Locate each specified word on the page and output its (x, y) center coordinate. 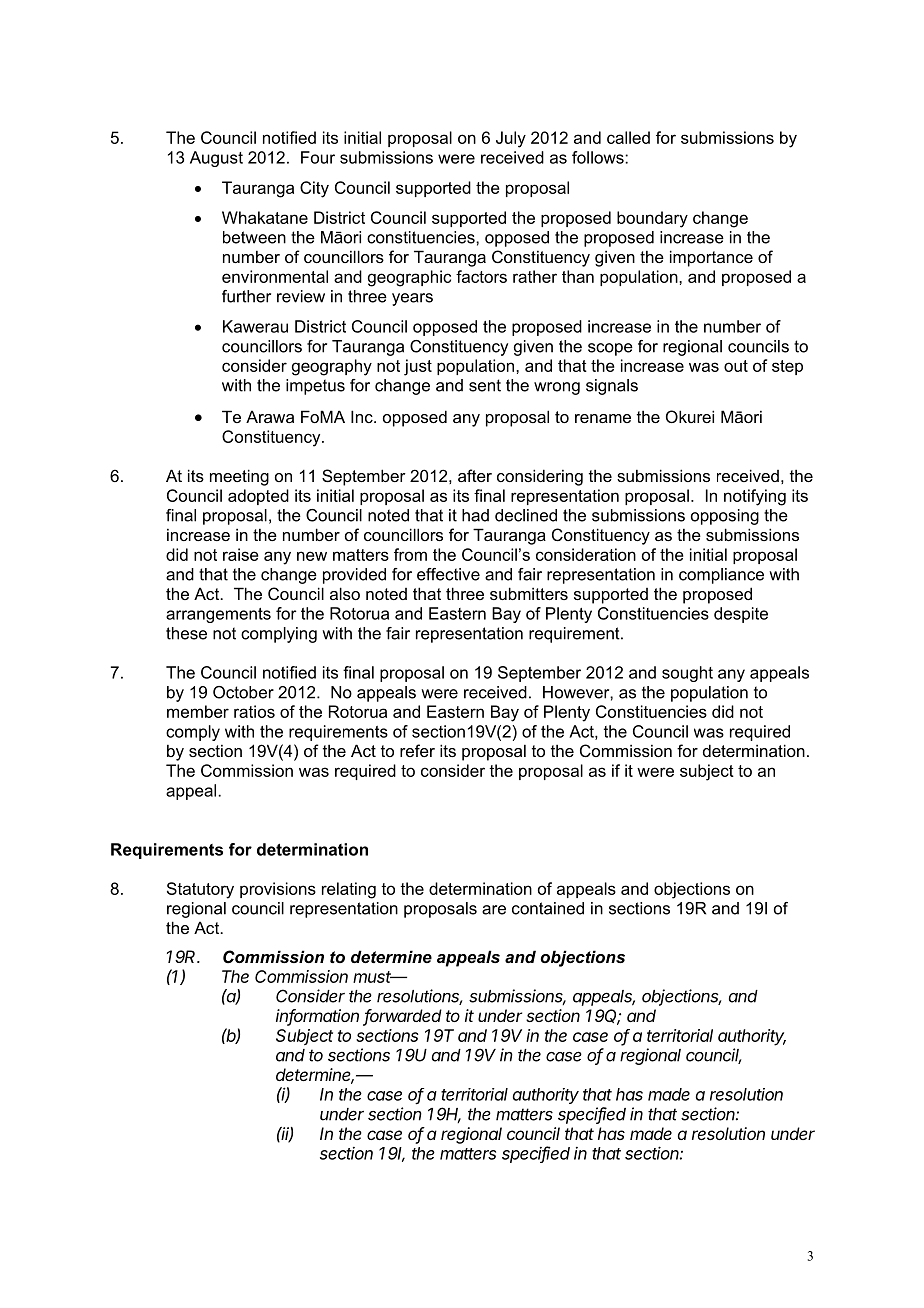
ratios (254, 711)
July (511, 139)
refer (417, 750)
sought (687, 674)
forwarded (402, 1017)
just (418, 367)
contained (548, 908)
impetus (315, 387)
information (317, 1017)
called (628, 137)
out (736, 366)
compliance (721, 576)
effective (448, 574)
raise (241, 554)
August (216, 159)
